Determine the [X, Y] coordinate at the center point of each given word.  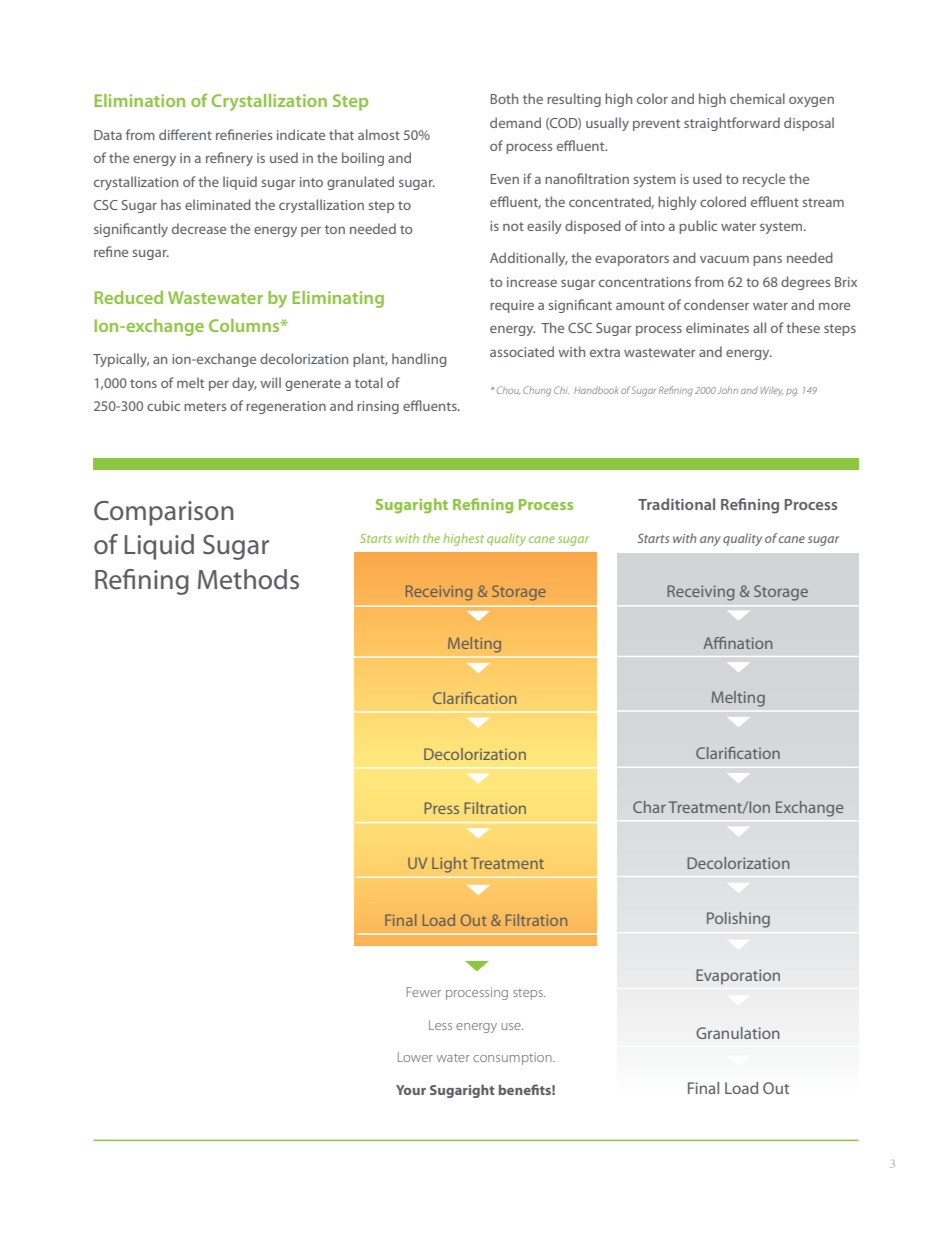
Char [649, 807]
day [244, 384]
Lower [415, 1057]
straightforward [732, 124]
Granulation [738, 1033]
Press [442, 808]
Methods [248, 579]
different [185, 134]
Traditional [676, 504]
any [710, 541]
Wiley [772, 391]
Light [450, 865]
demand [515, 122]
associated [522, 351]
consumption [513, 1058]
